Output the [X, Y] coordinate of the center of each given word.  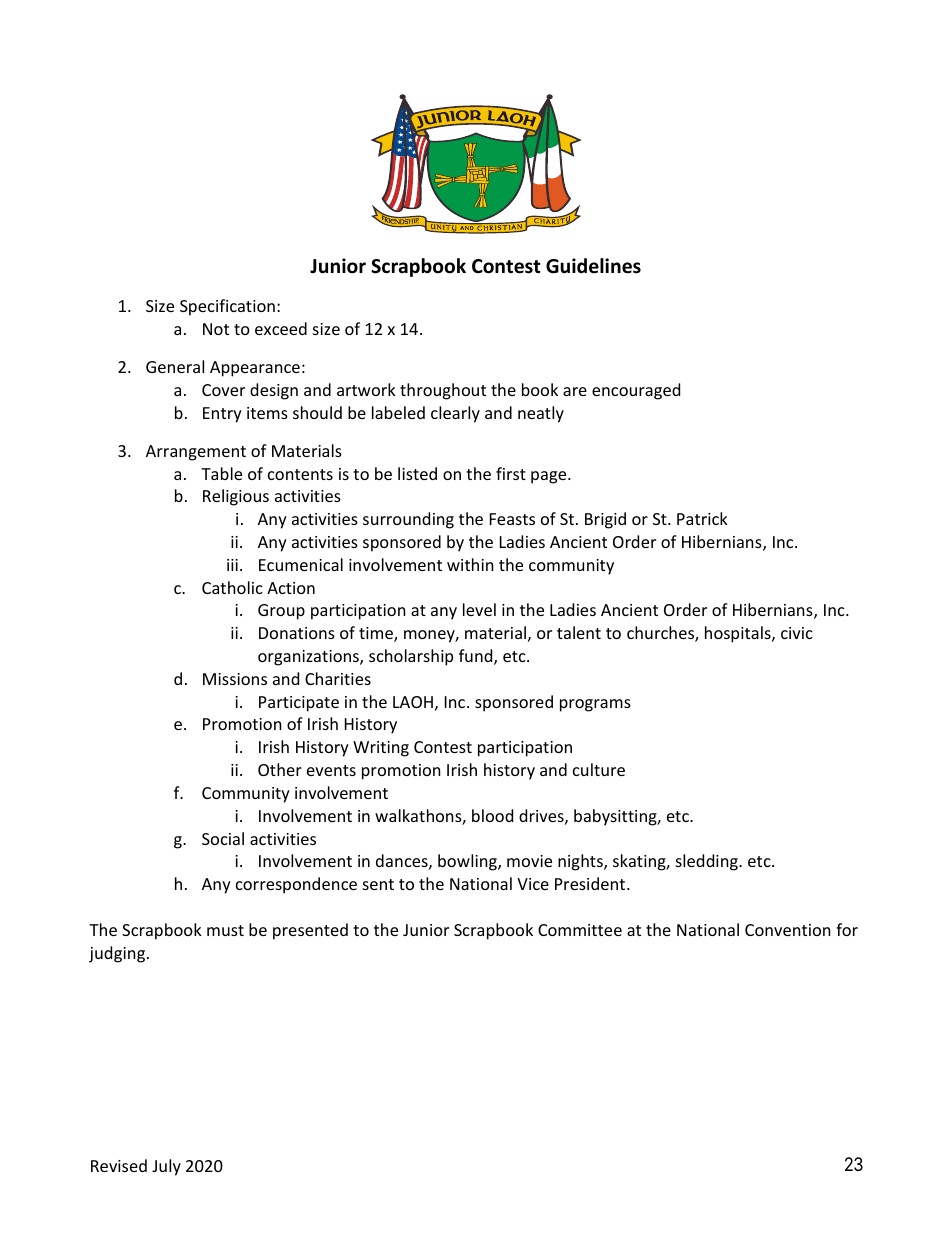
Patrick [702, 518]
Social [223, 838]
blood [492, 815]
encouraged [636, 391]
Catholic [232, 587]
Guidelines [593, 266]
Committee [580, 930]
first [511, 473]
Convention [788, 930]
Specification [227, 307]
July [166, 1167]
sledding [708, 862]
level [479, 609]
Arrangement [196, 453]
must [225, 930]
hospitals [739, 634]
